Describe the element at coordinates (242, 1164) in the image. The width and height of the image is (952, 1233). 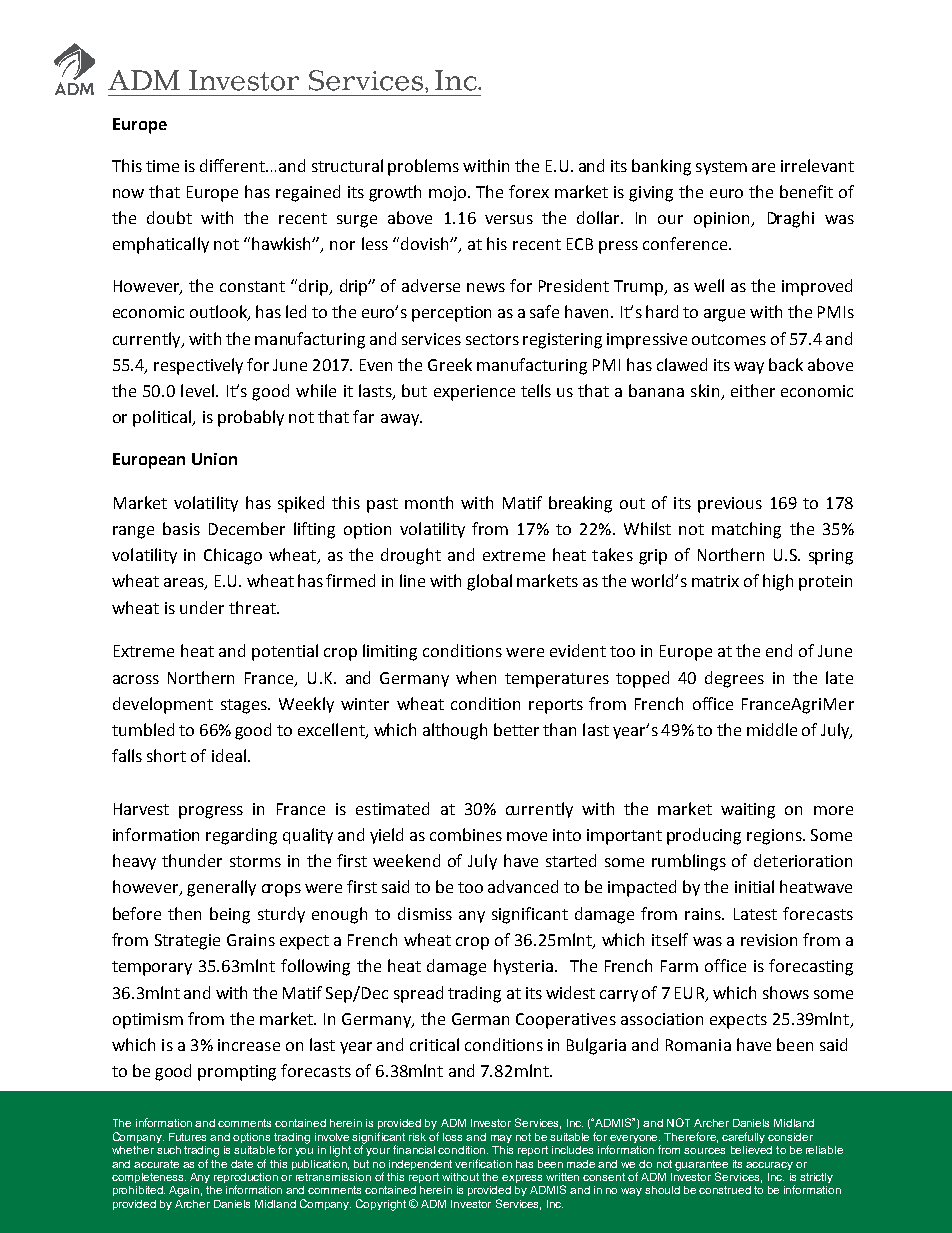
I see `date` at that location.
